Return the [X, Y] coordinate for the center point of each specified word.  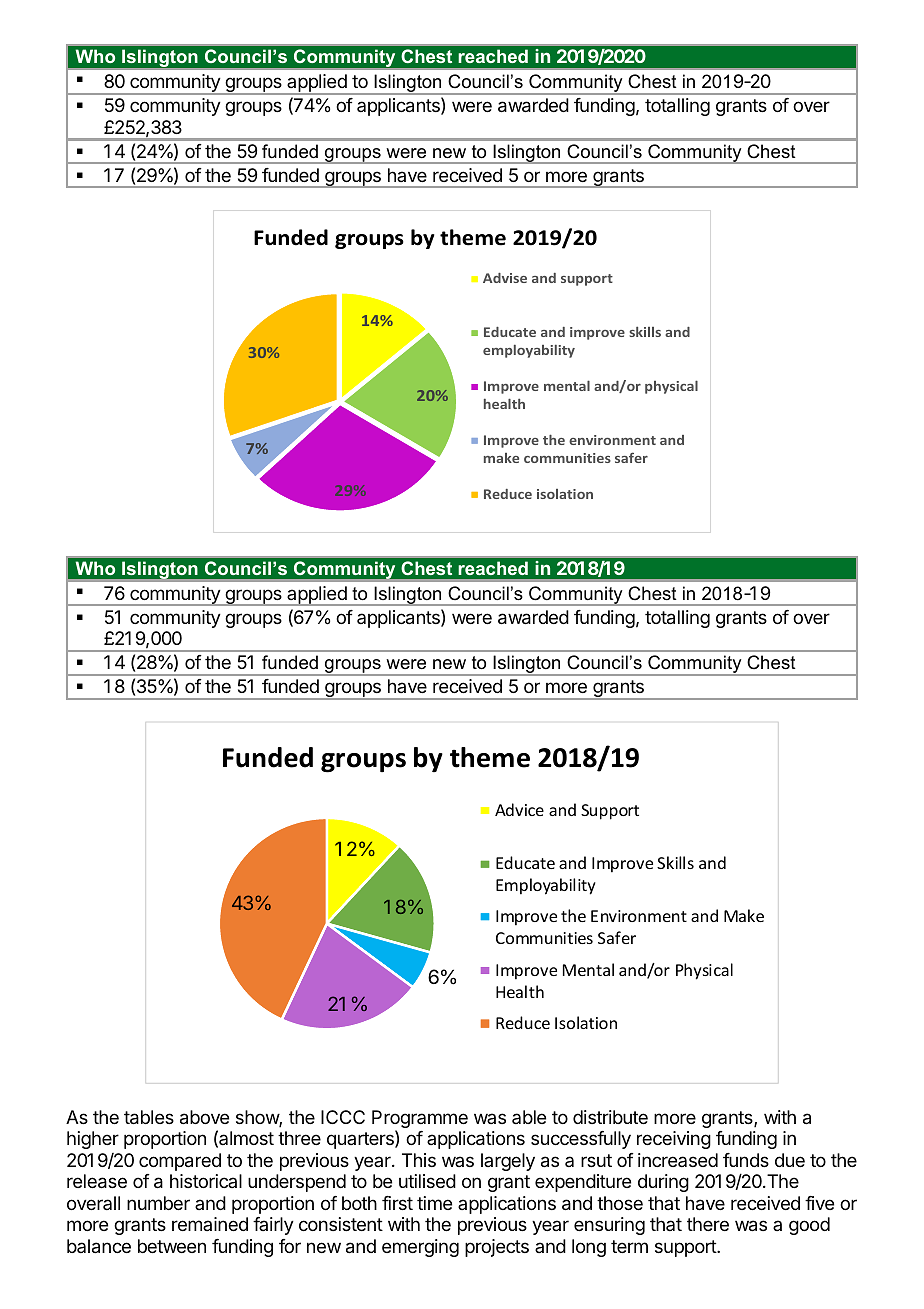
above [204, 1117]
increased [678, 1160]
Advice [519, 809]
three [299, 1138]
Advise [505, 278]
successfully [581, 1140]
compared [180, 1162]
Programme [420, 1120]
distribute [610, 1117]
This [419, 1160]
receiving [674, 1140]
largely [508, 1162]
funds [746, 1160]
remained [210, 1224]
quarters [361, 1140]
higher [93, 1140]
